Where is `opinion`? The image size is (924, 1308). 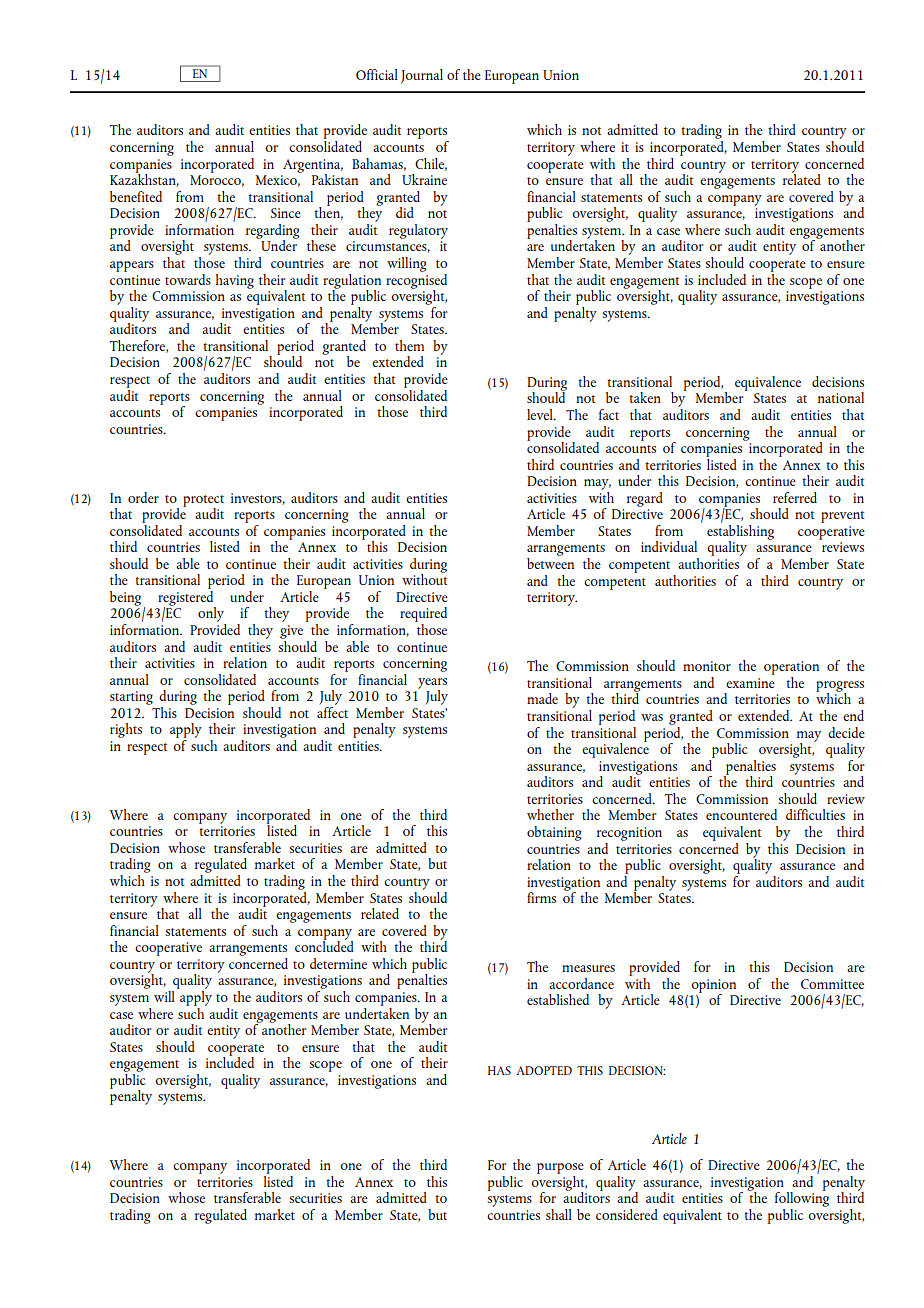 opinion is located at coordinates (713, 987).
